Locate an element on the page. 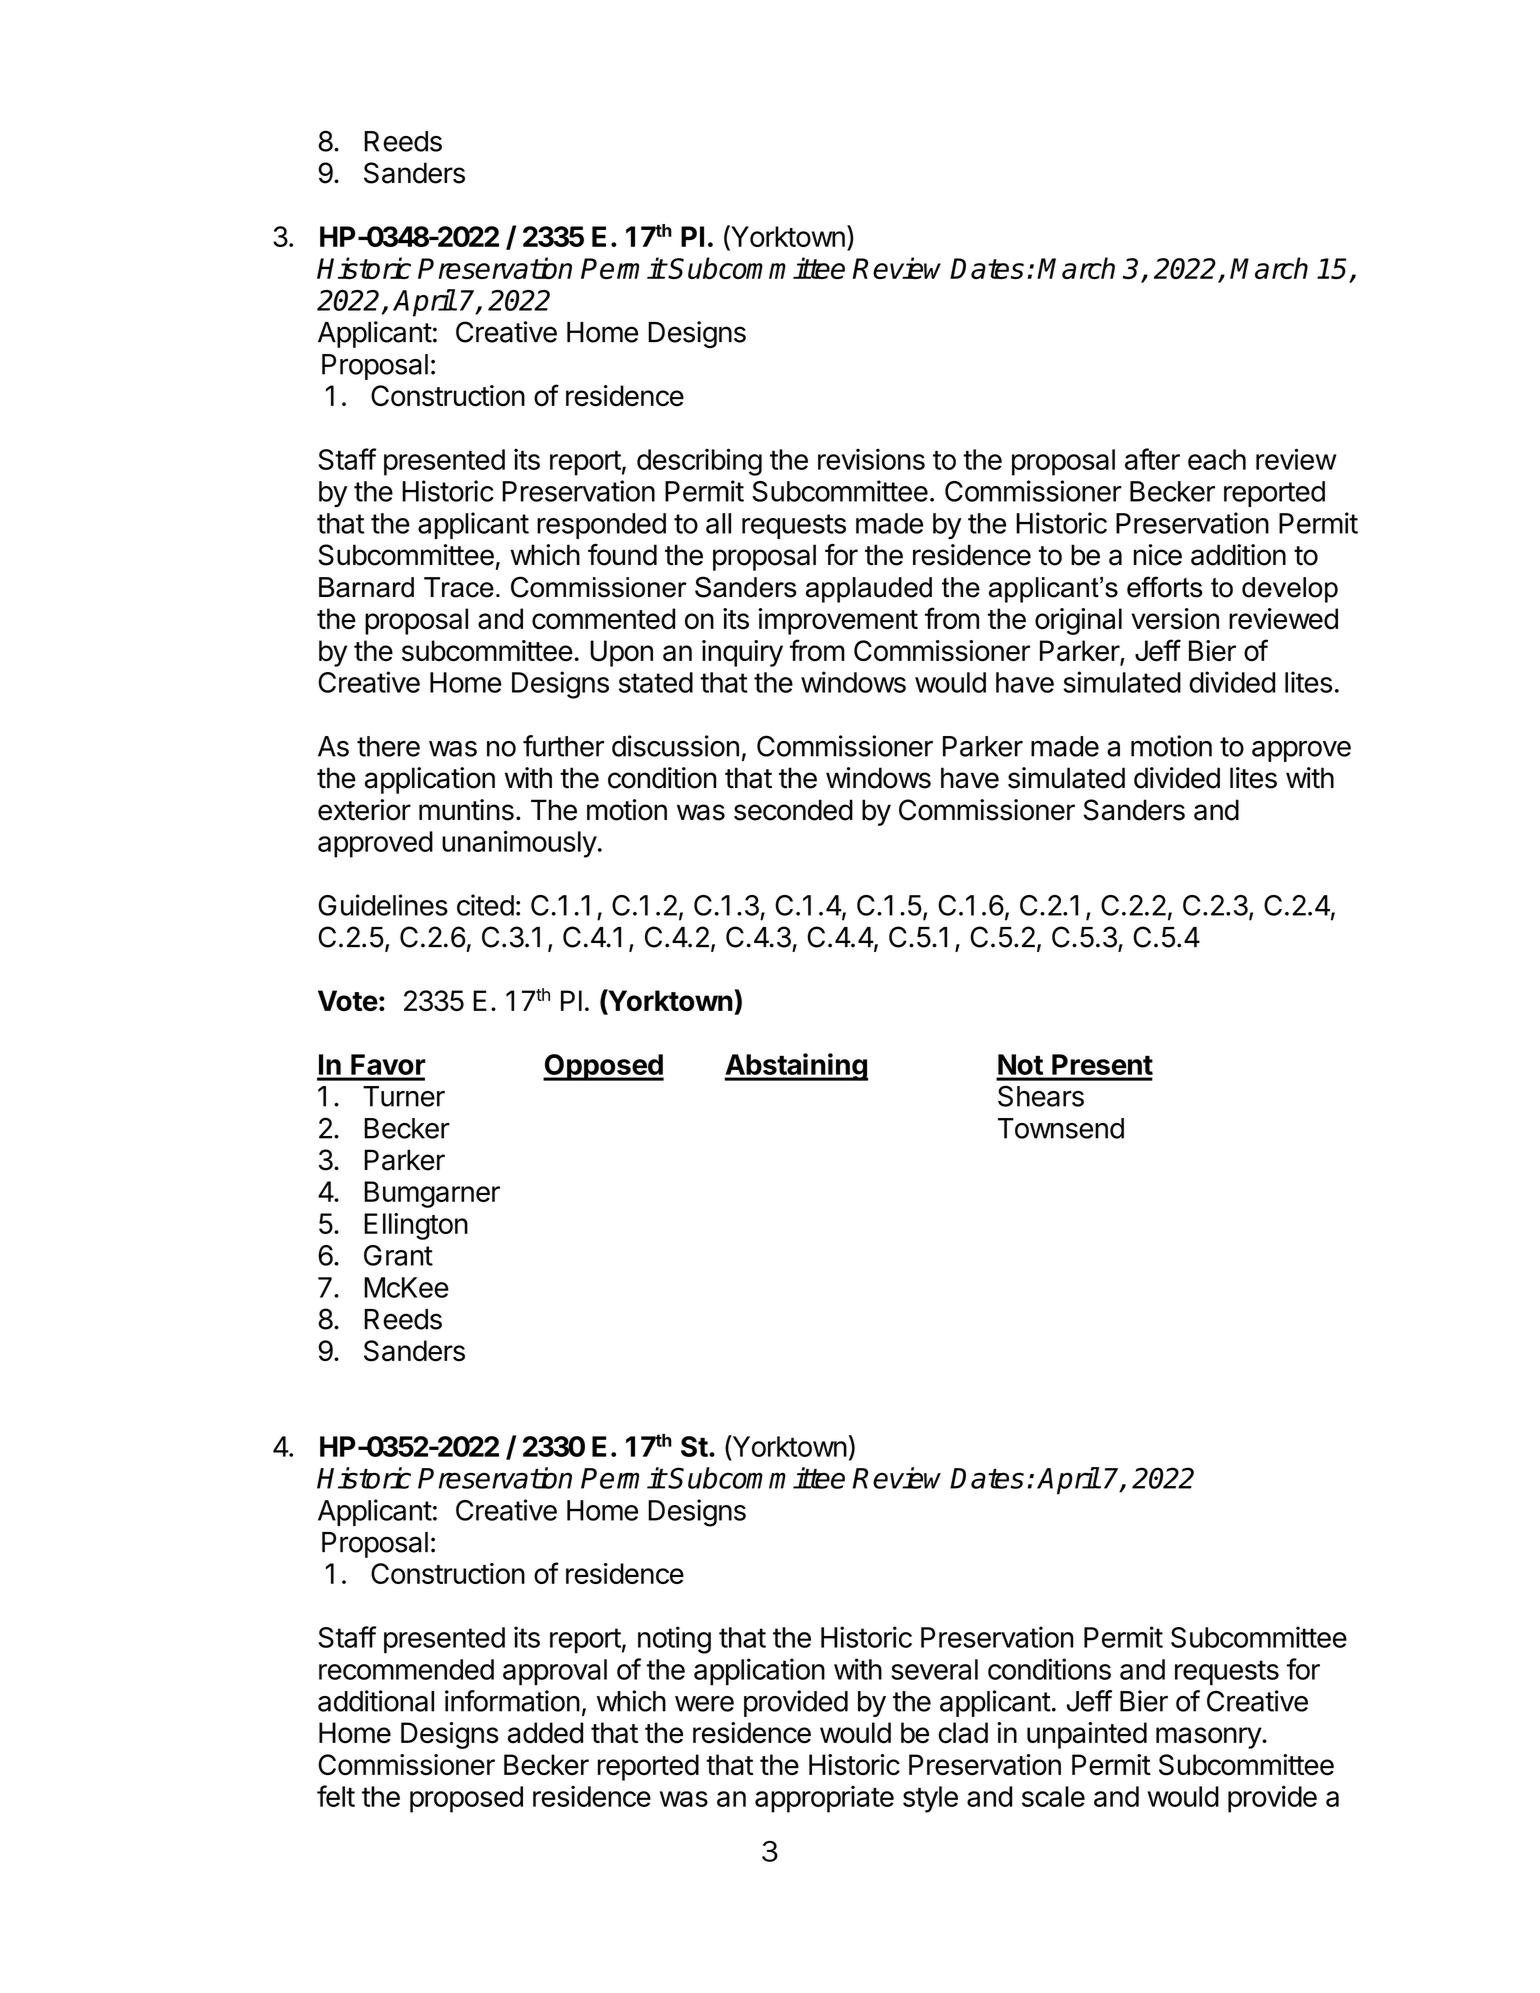  Abstaining is located at coordinates (796, 1067).
